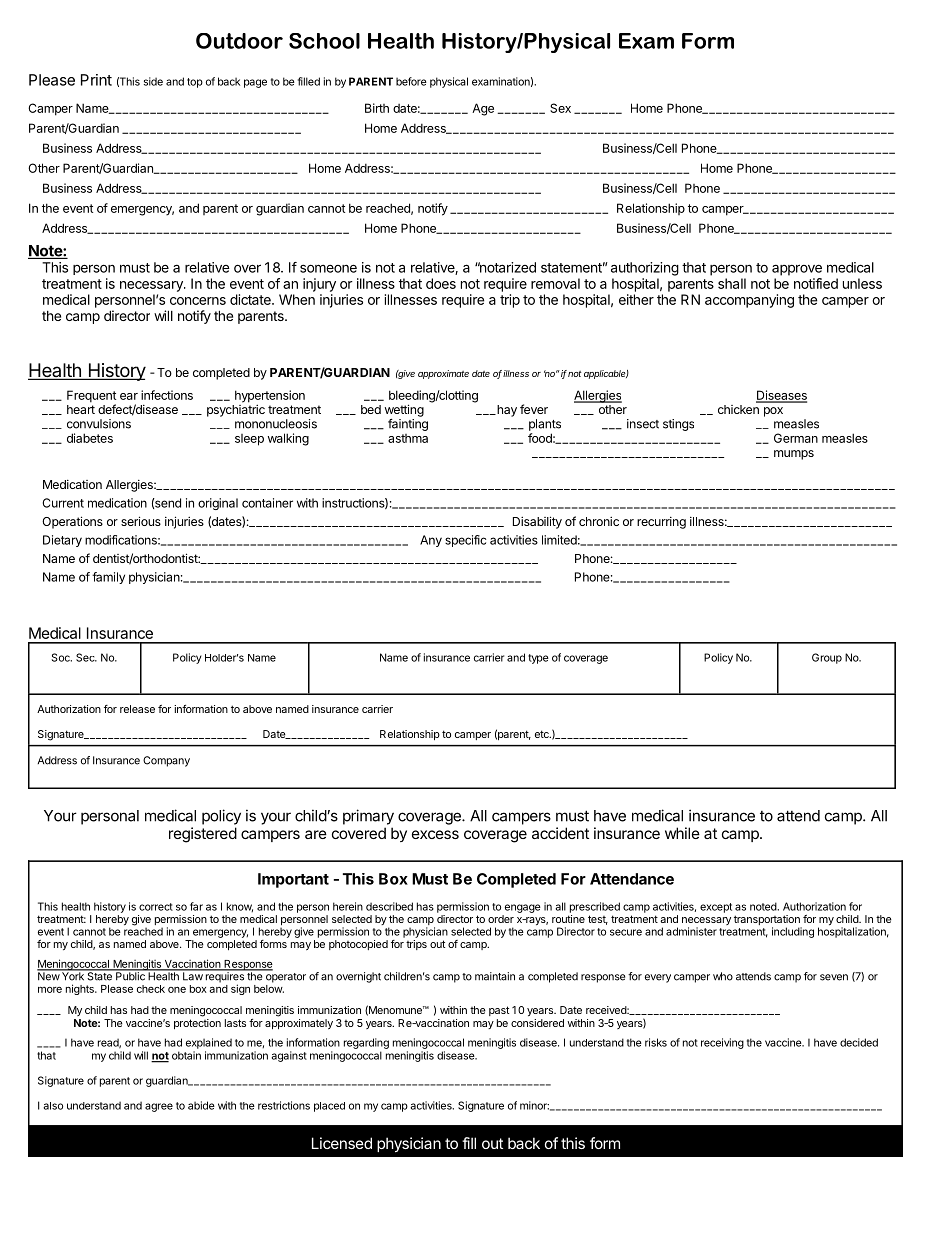 The image size is (952, 1233). Describe the element at coordinates (560, 108) in the image. I see `Sex` at that location.
